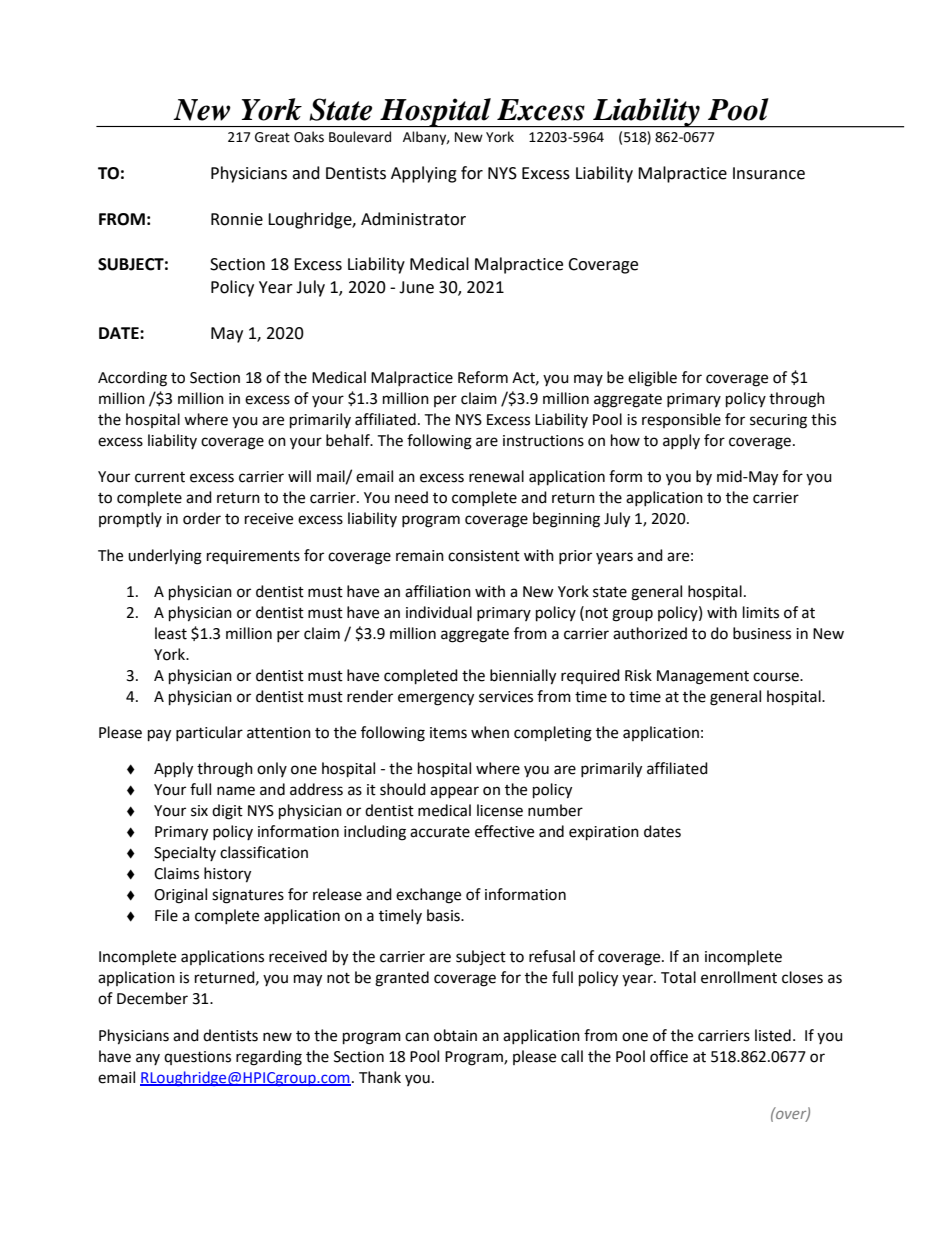 This screenshot has height=1233, width=952. What do you see at coordinates (197, 1058) in the screenshot?
I see `questions` at bounding box center [197, 1058].
